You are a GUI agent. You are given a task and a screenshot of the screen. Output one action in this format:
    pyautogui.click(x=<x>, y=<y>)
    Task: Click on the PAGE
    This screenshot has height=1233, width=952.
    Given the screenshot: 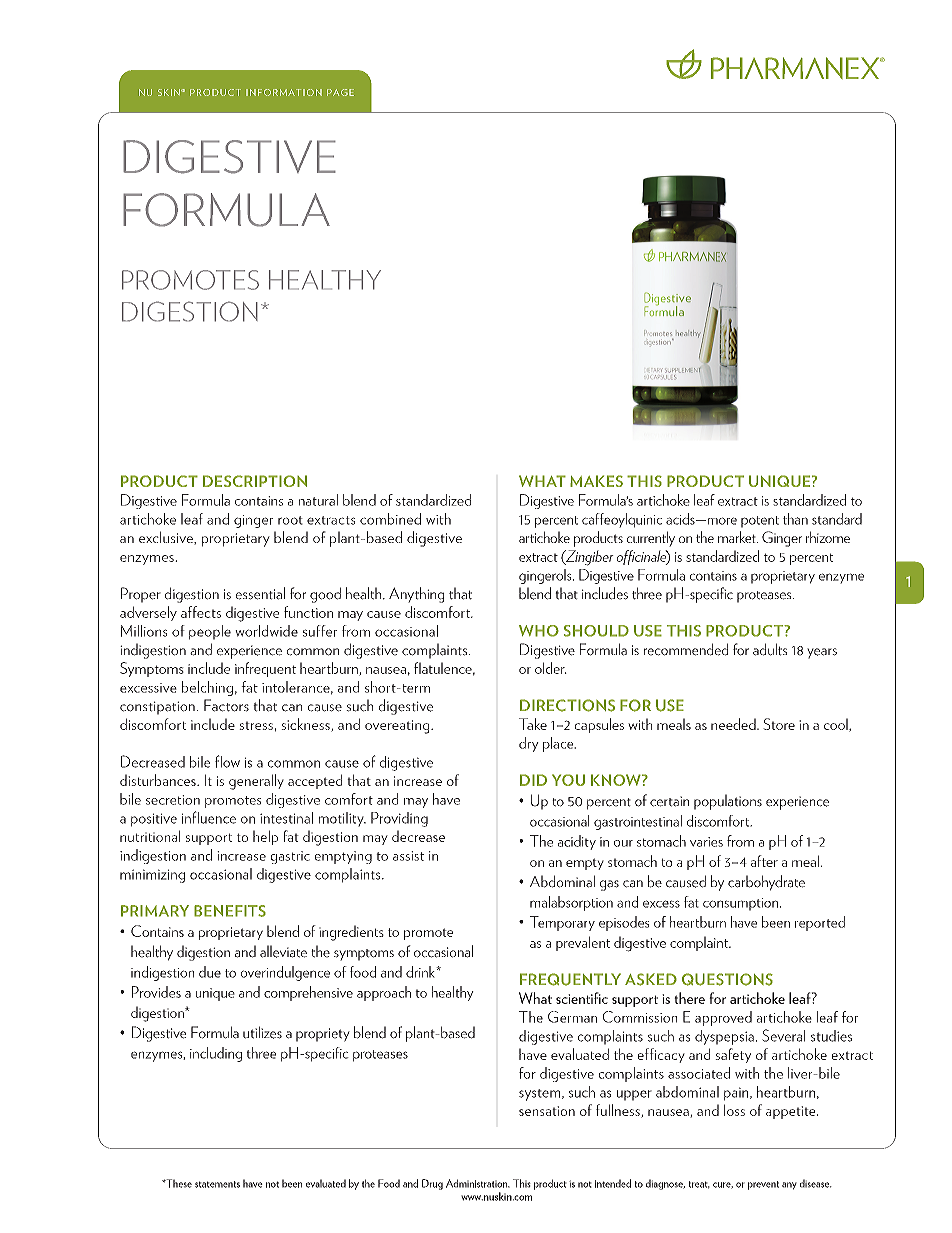 What is the action you would take?
    pyautogui.click(x=340, y=92)
